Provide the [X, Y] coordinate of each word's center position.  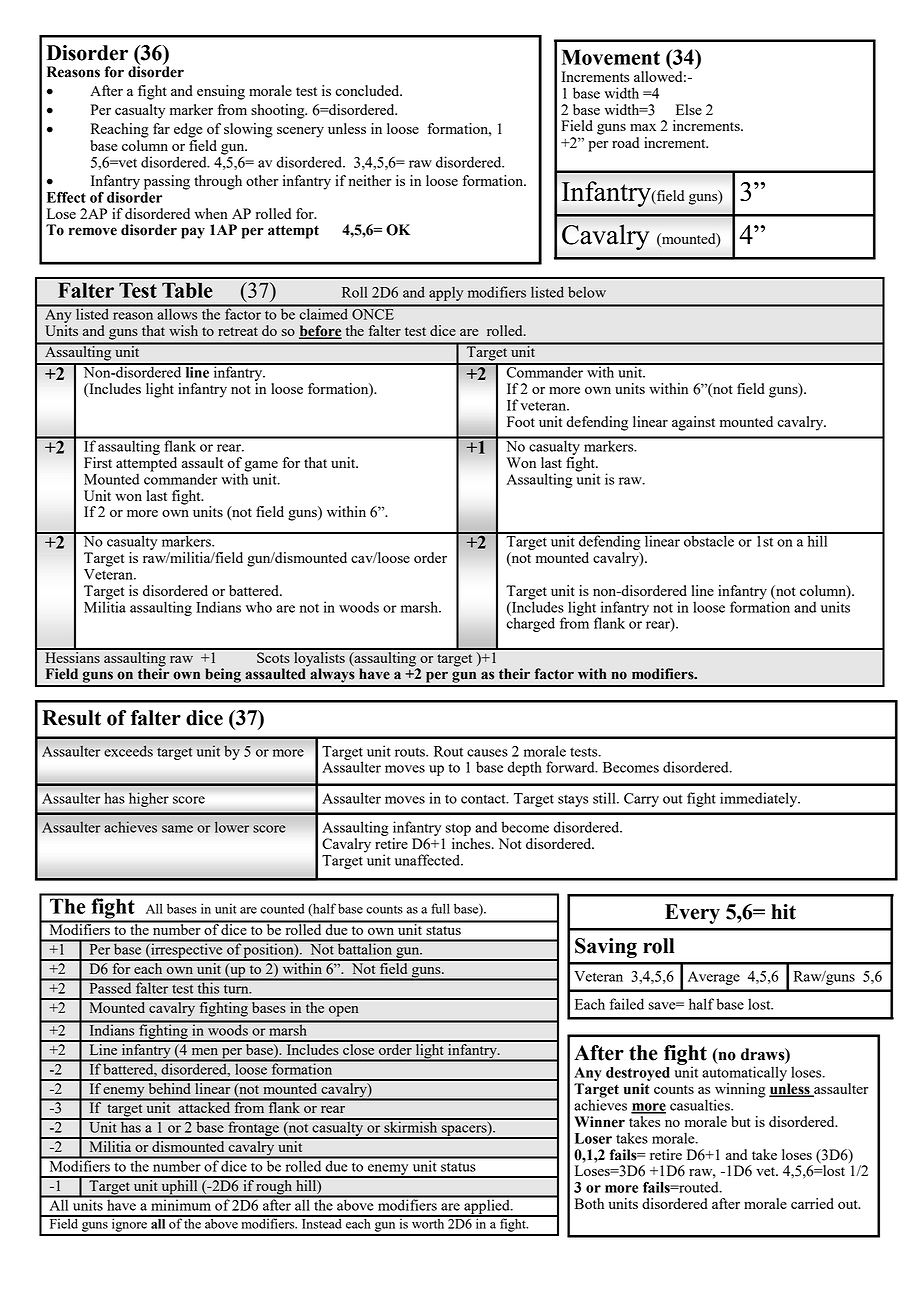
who [259, 607]
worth [428, 1222]
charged [531, 623]
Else [689, 109]
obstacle [709, 540]
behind [169, 1087]
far [161, 128]
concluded [368, 90]
